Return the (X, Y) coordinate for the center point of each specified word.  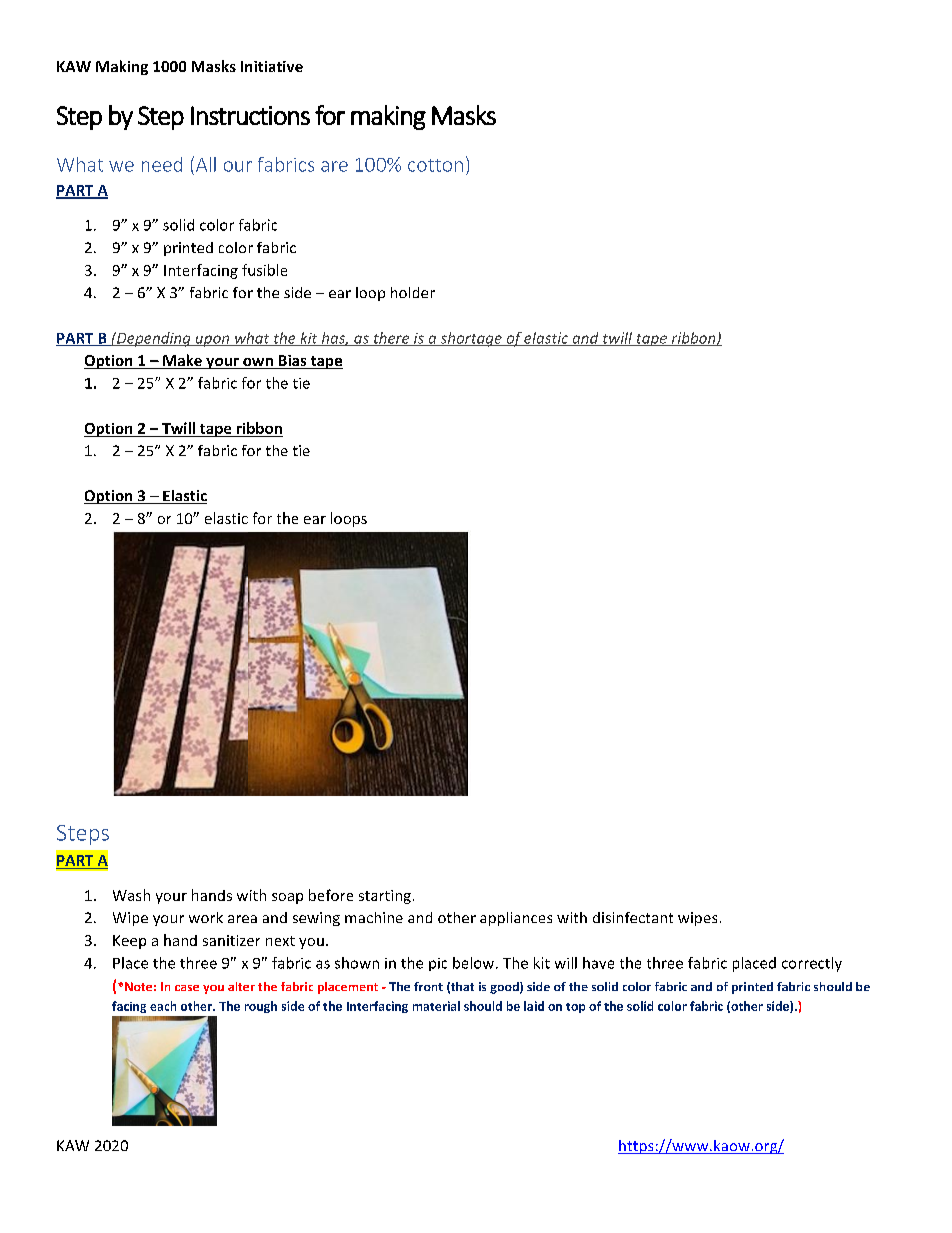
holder (413, 292)
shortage (471, 339)
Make (182, 361)
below (475, 963)
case (187, 988)
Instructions (250, 115)
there (391, 339)
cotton (435, 165)
